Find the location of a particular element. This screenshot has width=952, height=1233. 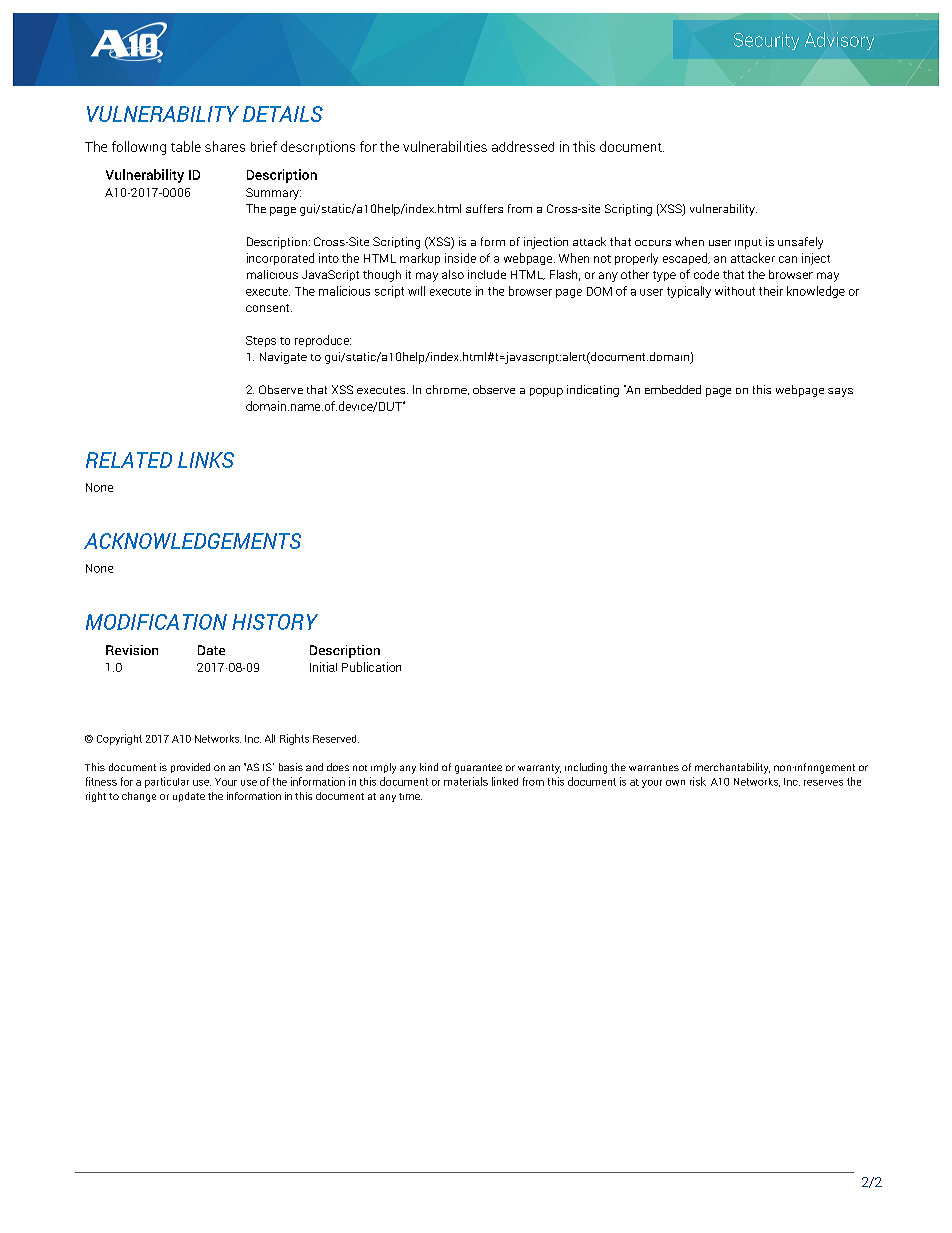

Security is located at coordinates (766, 41).
